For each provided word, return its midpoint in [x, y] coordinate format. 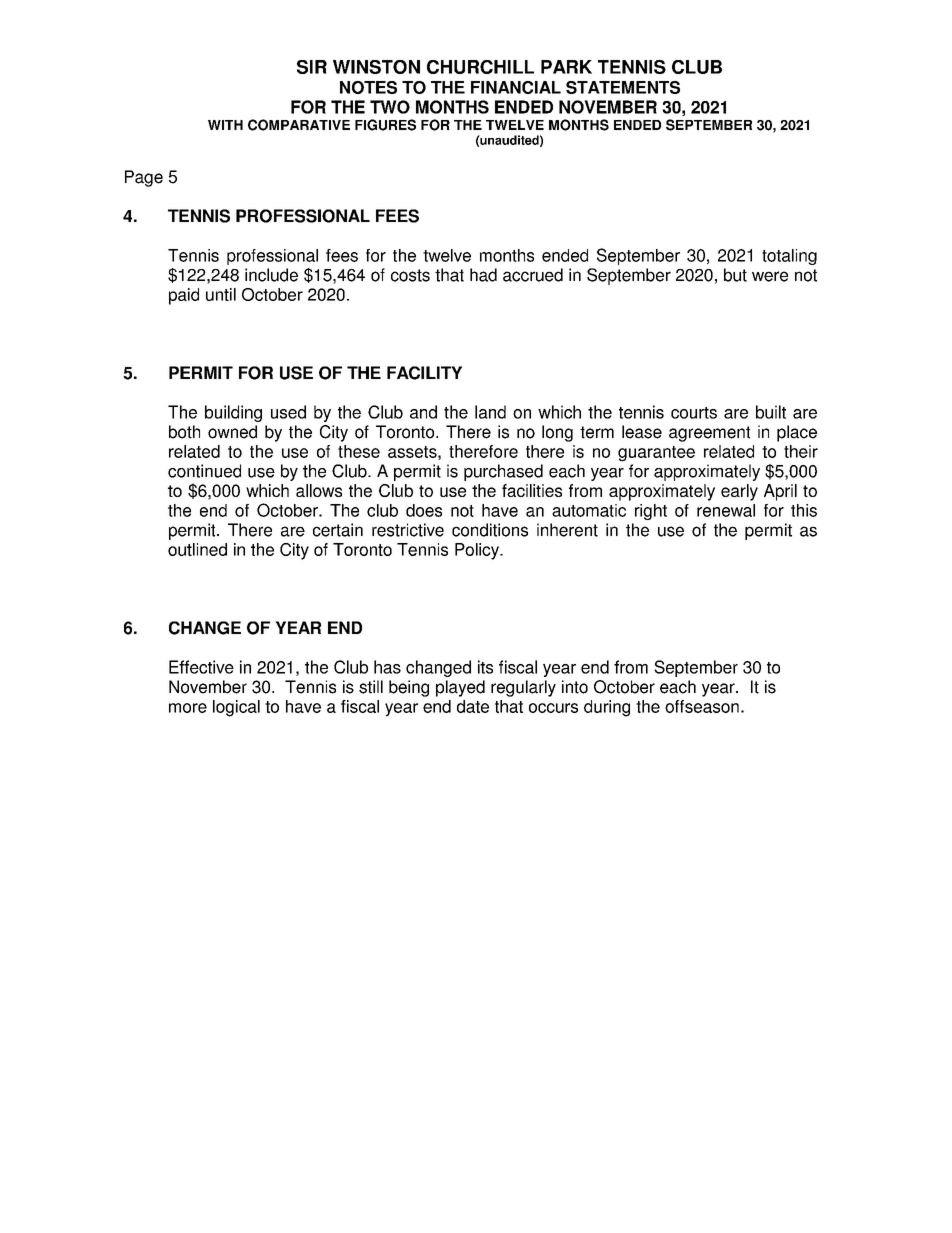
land [490, 412]
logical [236, 708]
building [233, 413]
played [460, 688]
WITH [225, 125]
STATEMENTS [623, 87]
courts [694, 413]
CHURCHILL [480, 67]
